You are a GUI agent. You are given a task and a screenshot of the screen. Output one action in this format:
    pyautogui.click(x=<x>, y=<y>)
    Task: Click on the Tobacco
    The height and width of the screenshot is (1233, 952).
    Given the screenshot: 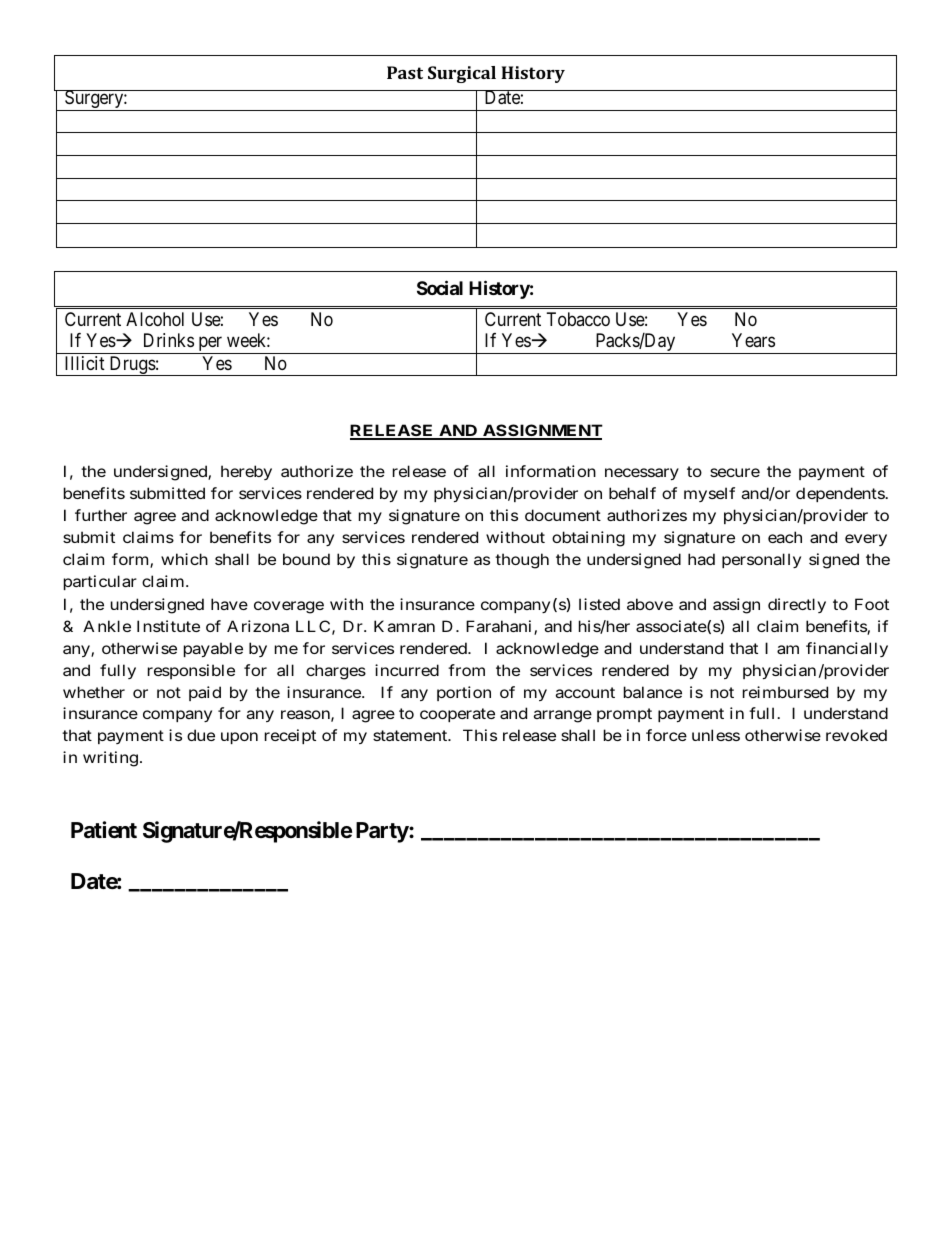 What is the action you would take?
    pyautogui.click(x=578, y=319)
